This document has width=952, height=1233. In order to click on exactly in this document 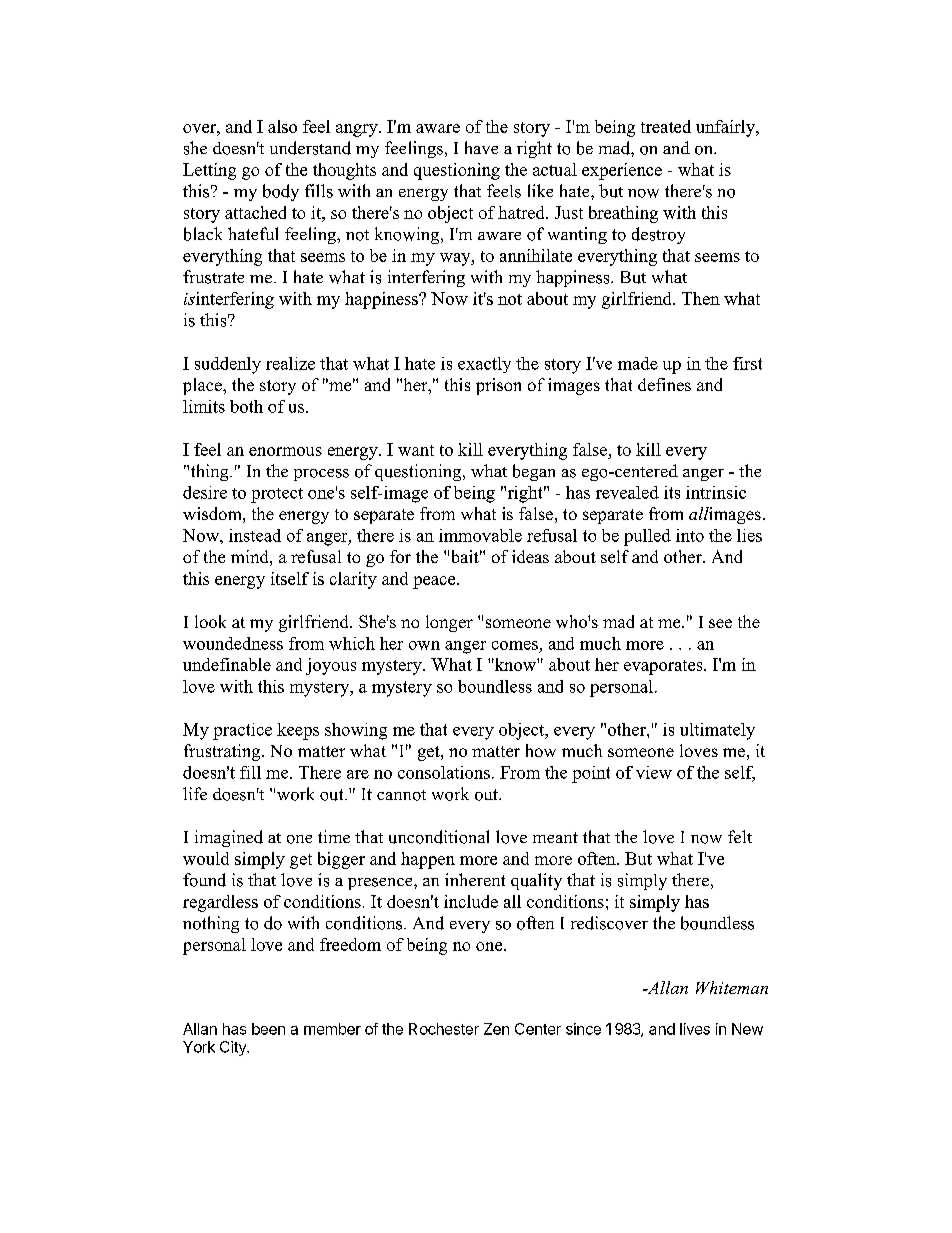, I will do `click(484, 365)`.
